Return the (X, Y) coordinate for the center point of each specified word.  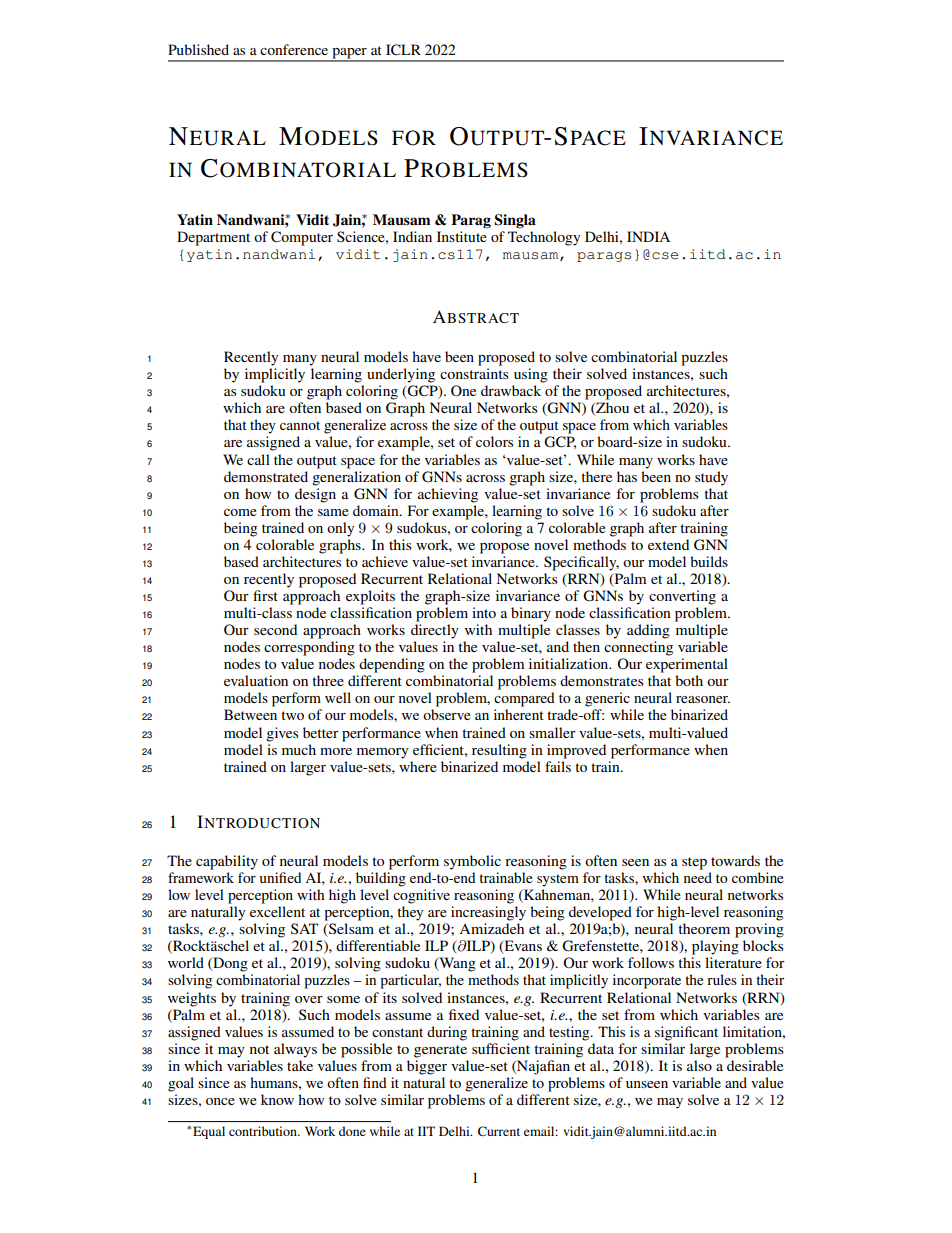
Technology (544, 238)
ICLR (403, 50)
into (484, 612)
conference (294, 49)
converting (682, 597)
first (265, 595)
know (277, 1099)
